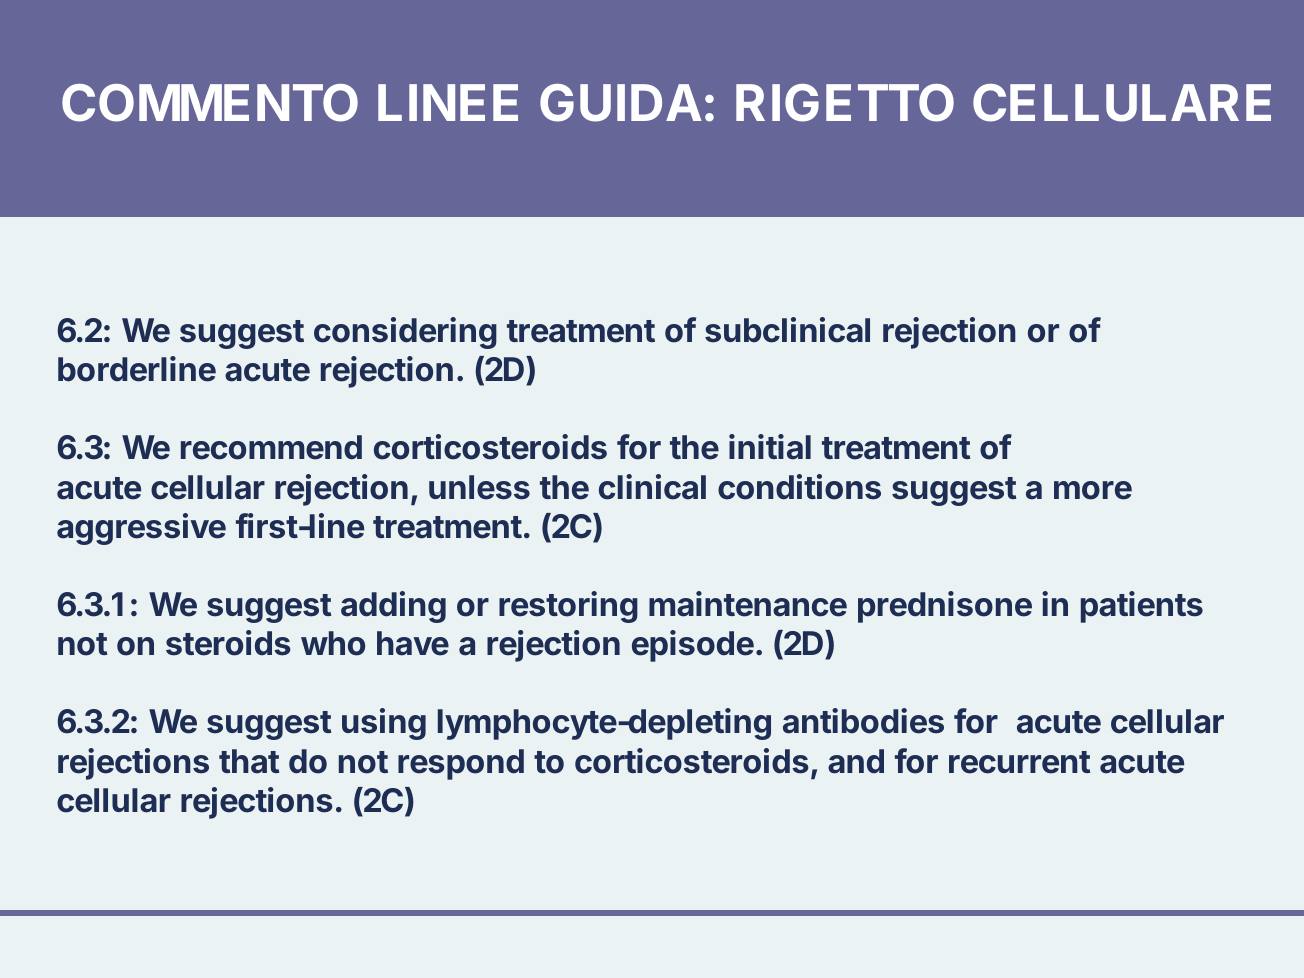 This page has height=978, width=1304. Describe the element at coordinates (799, 487) in the page. I see `conditions` at that location.
